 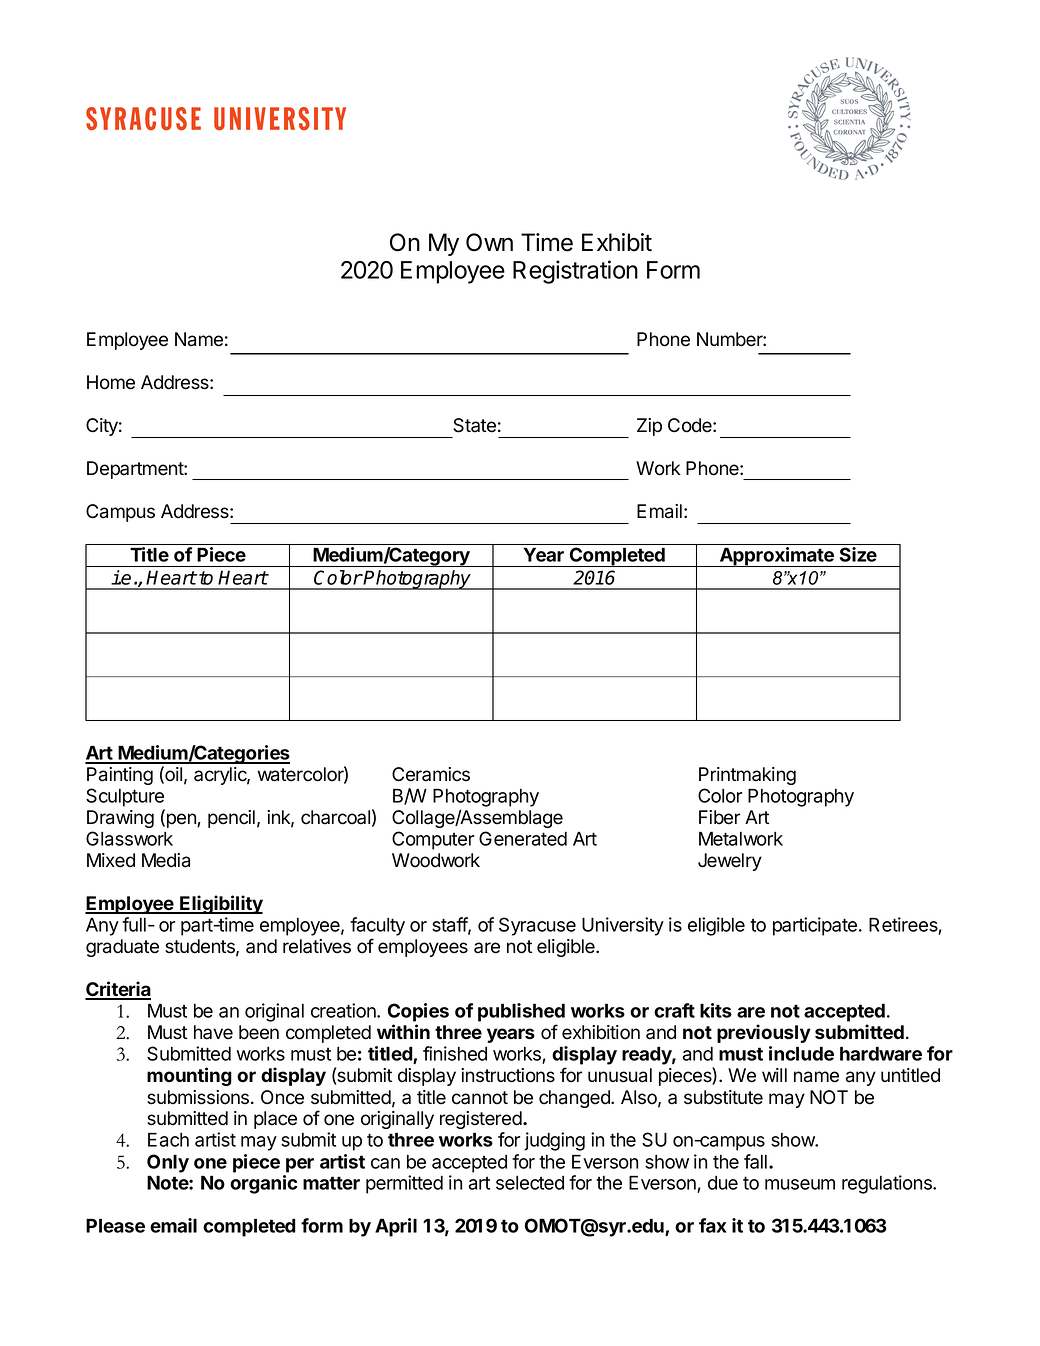 What do you see at coordinates (523, 838) in the screenshot?
I see `Generated` at bounding box center [523, 838].
